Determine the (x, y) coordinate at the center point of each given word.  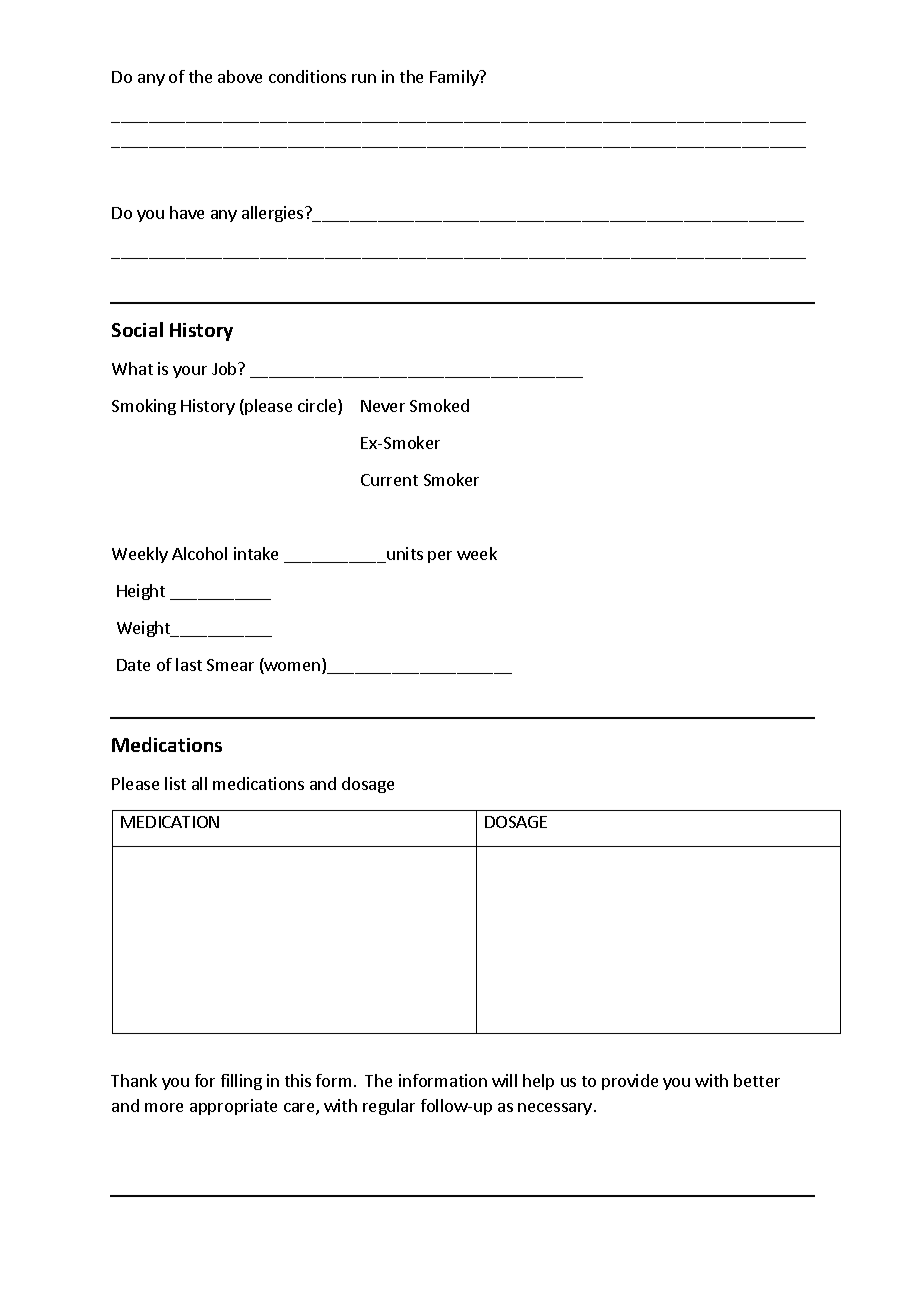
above (240, 76)
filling (241, 1082)
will (504, 1080)
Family (455, 78)
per (440, 557)
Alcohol (199, 553)
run (364, 78)
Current (389, 480)
